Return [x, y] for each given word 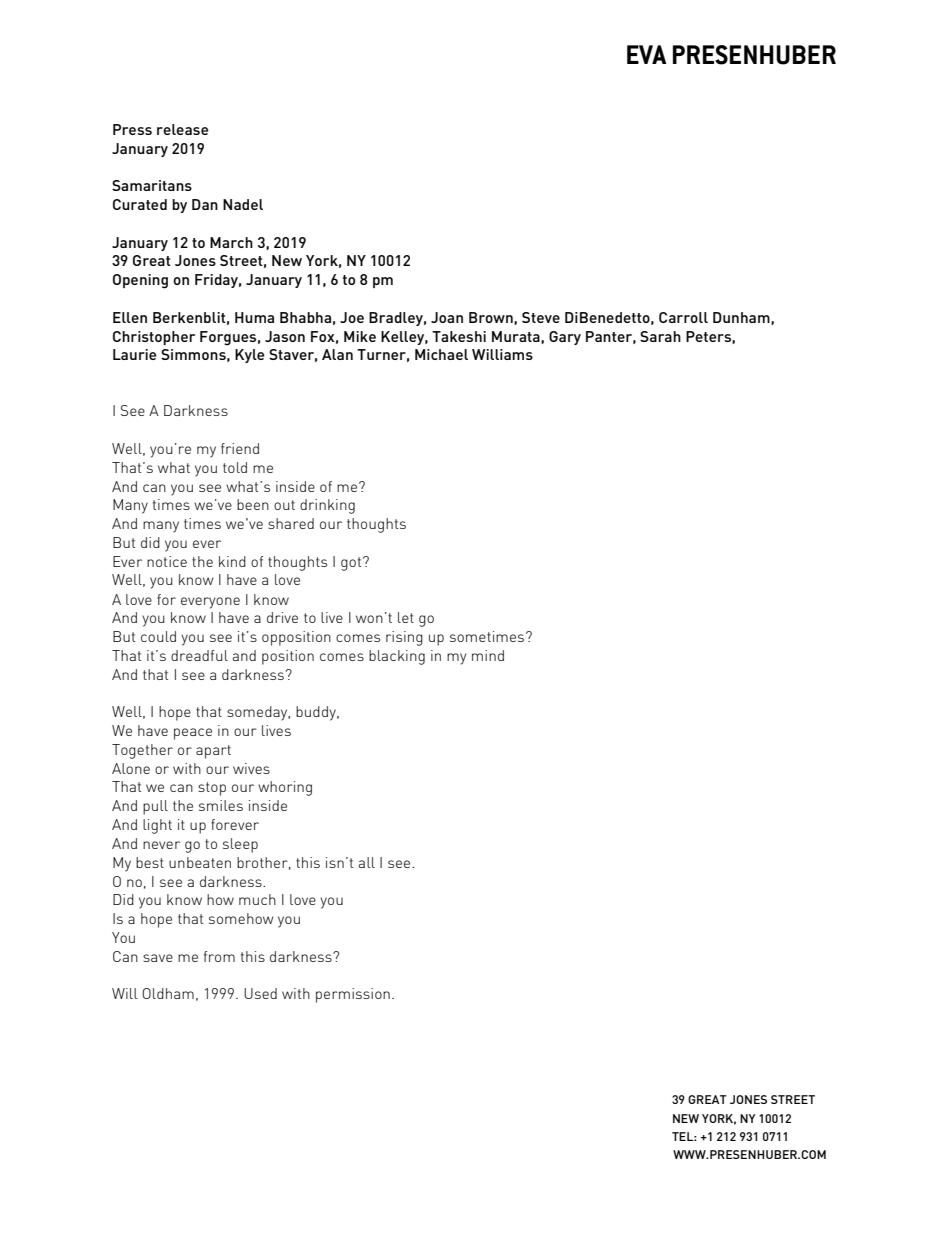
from [219, 956]
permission [353, 995]
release [182, 129]
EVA [647, 54]
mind [488, 655]
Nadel [243, 204]
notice [167, 561]
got [352, 564]
